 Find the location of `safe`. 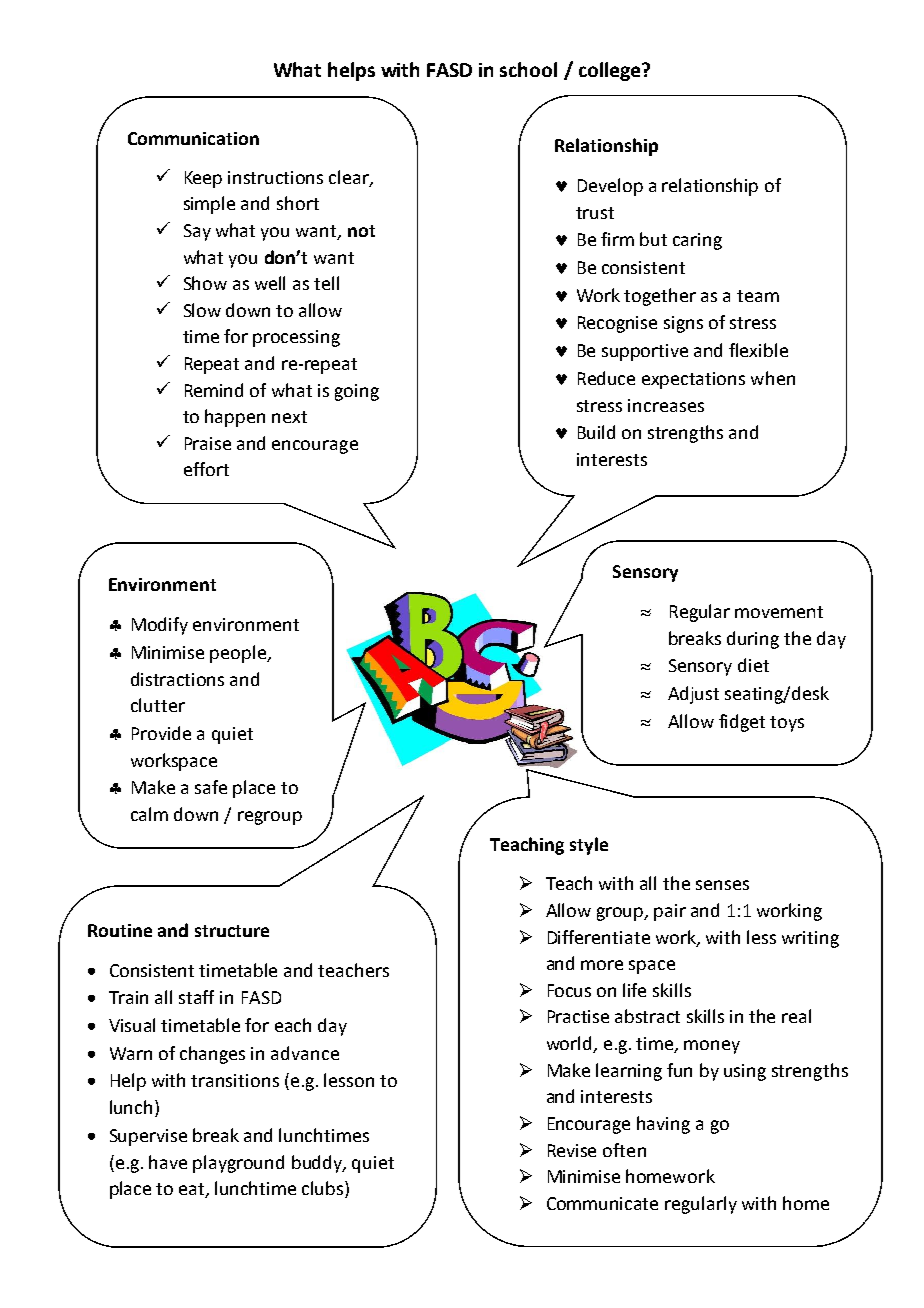

safe is located at coordinates (211, 787).
